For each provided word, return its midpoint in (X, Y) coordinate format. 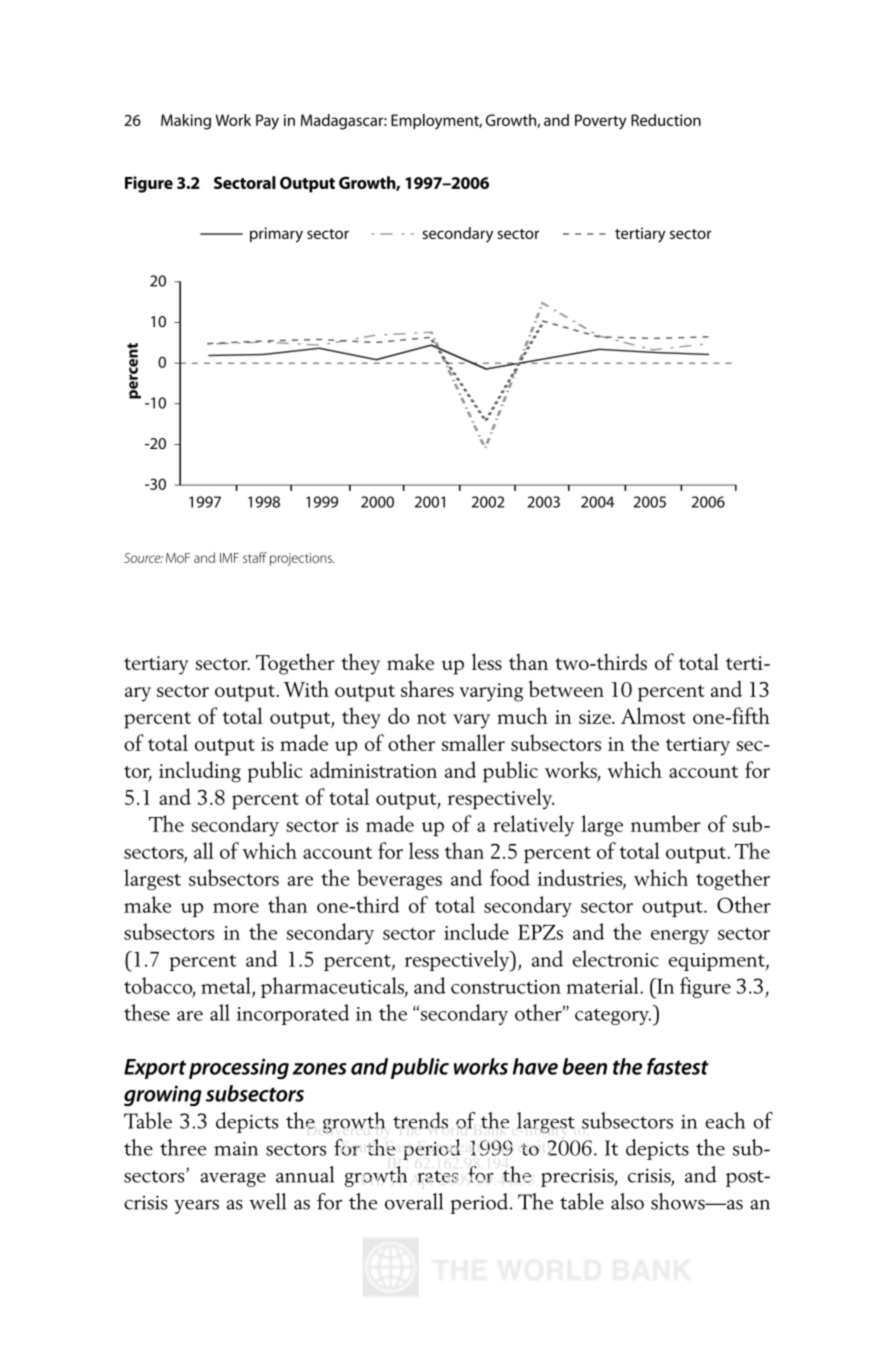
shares (427, 688)
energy (680, 937)
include (476, 931)
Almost (653, 715)
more (236, 908)
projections (302, 559)
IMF (229, 558)
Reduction (666, 120)
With (306, 688)
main (236, 1149)
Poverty (601, 122)
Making (186, 122)
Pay (267, 122)
